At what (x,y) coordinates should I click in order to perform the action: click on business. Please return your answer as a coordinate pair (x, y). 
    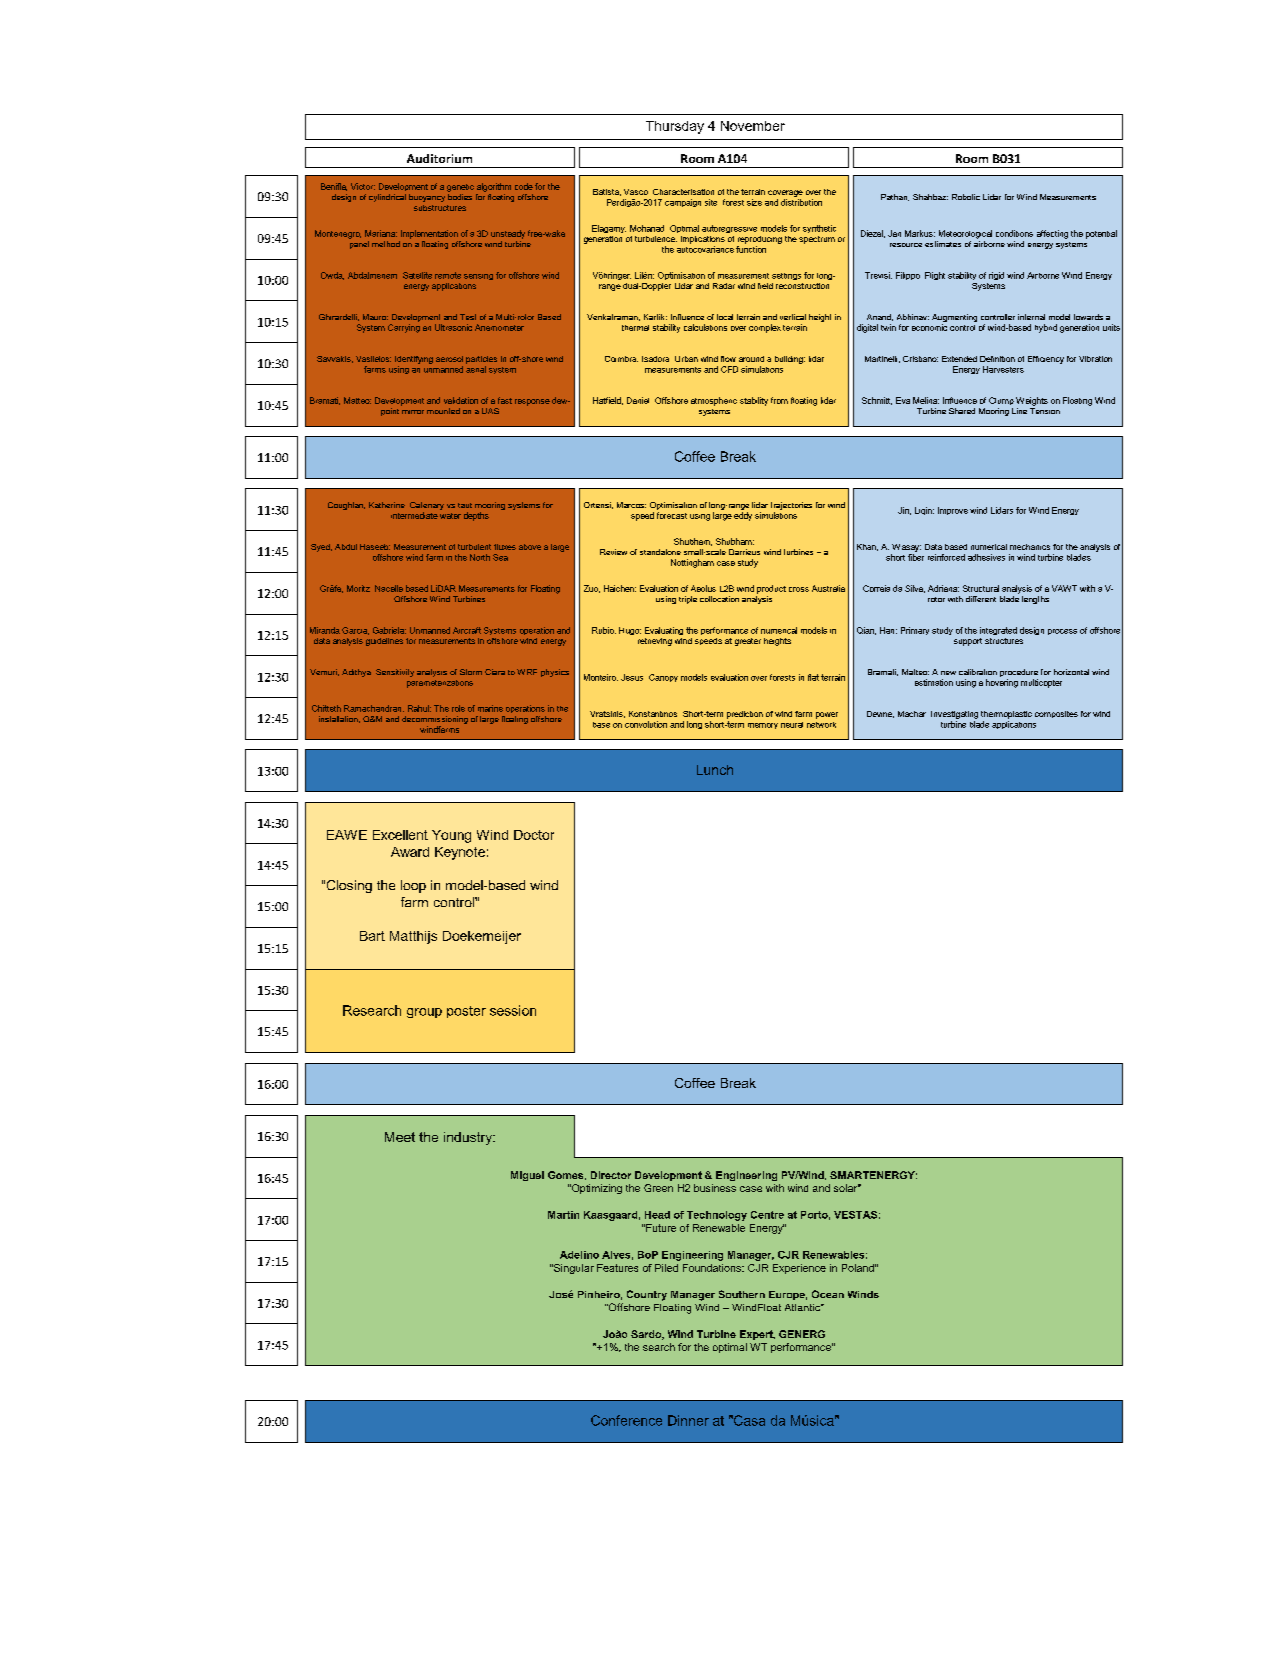
    Looking at the image, I should click on (715, 1188).
